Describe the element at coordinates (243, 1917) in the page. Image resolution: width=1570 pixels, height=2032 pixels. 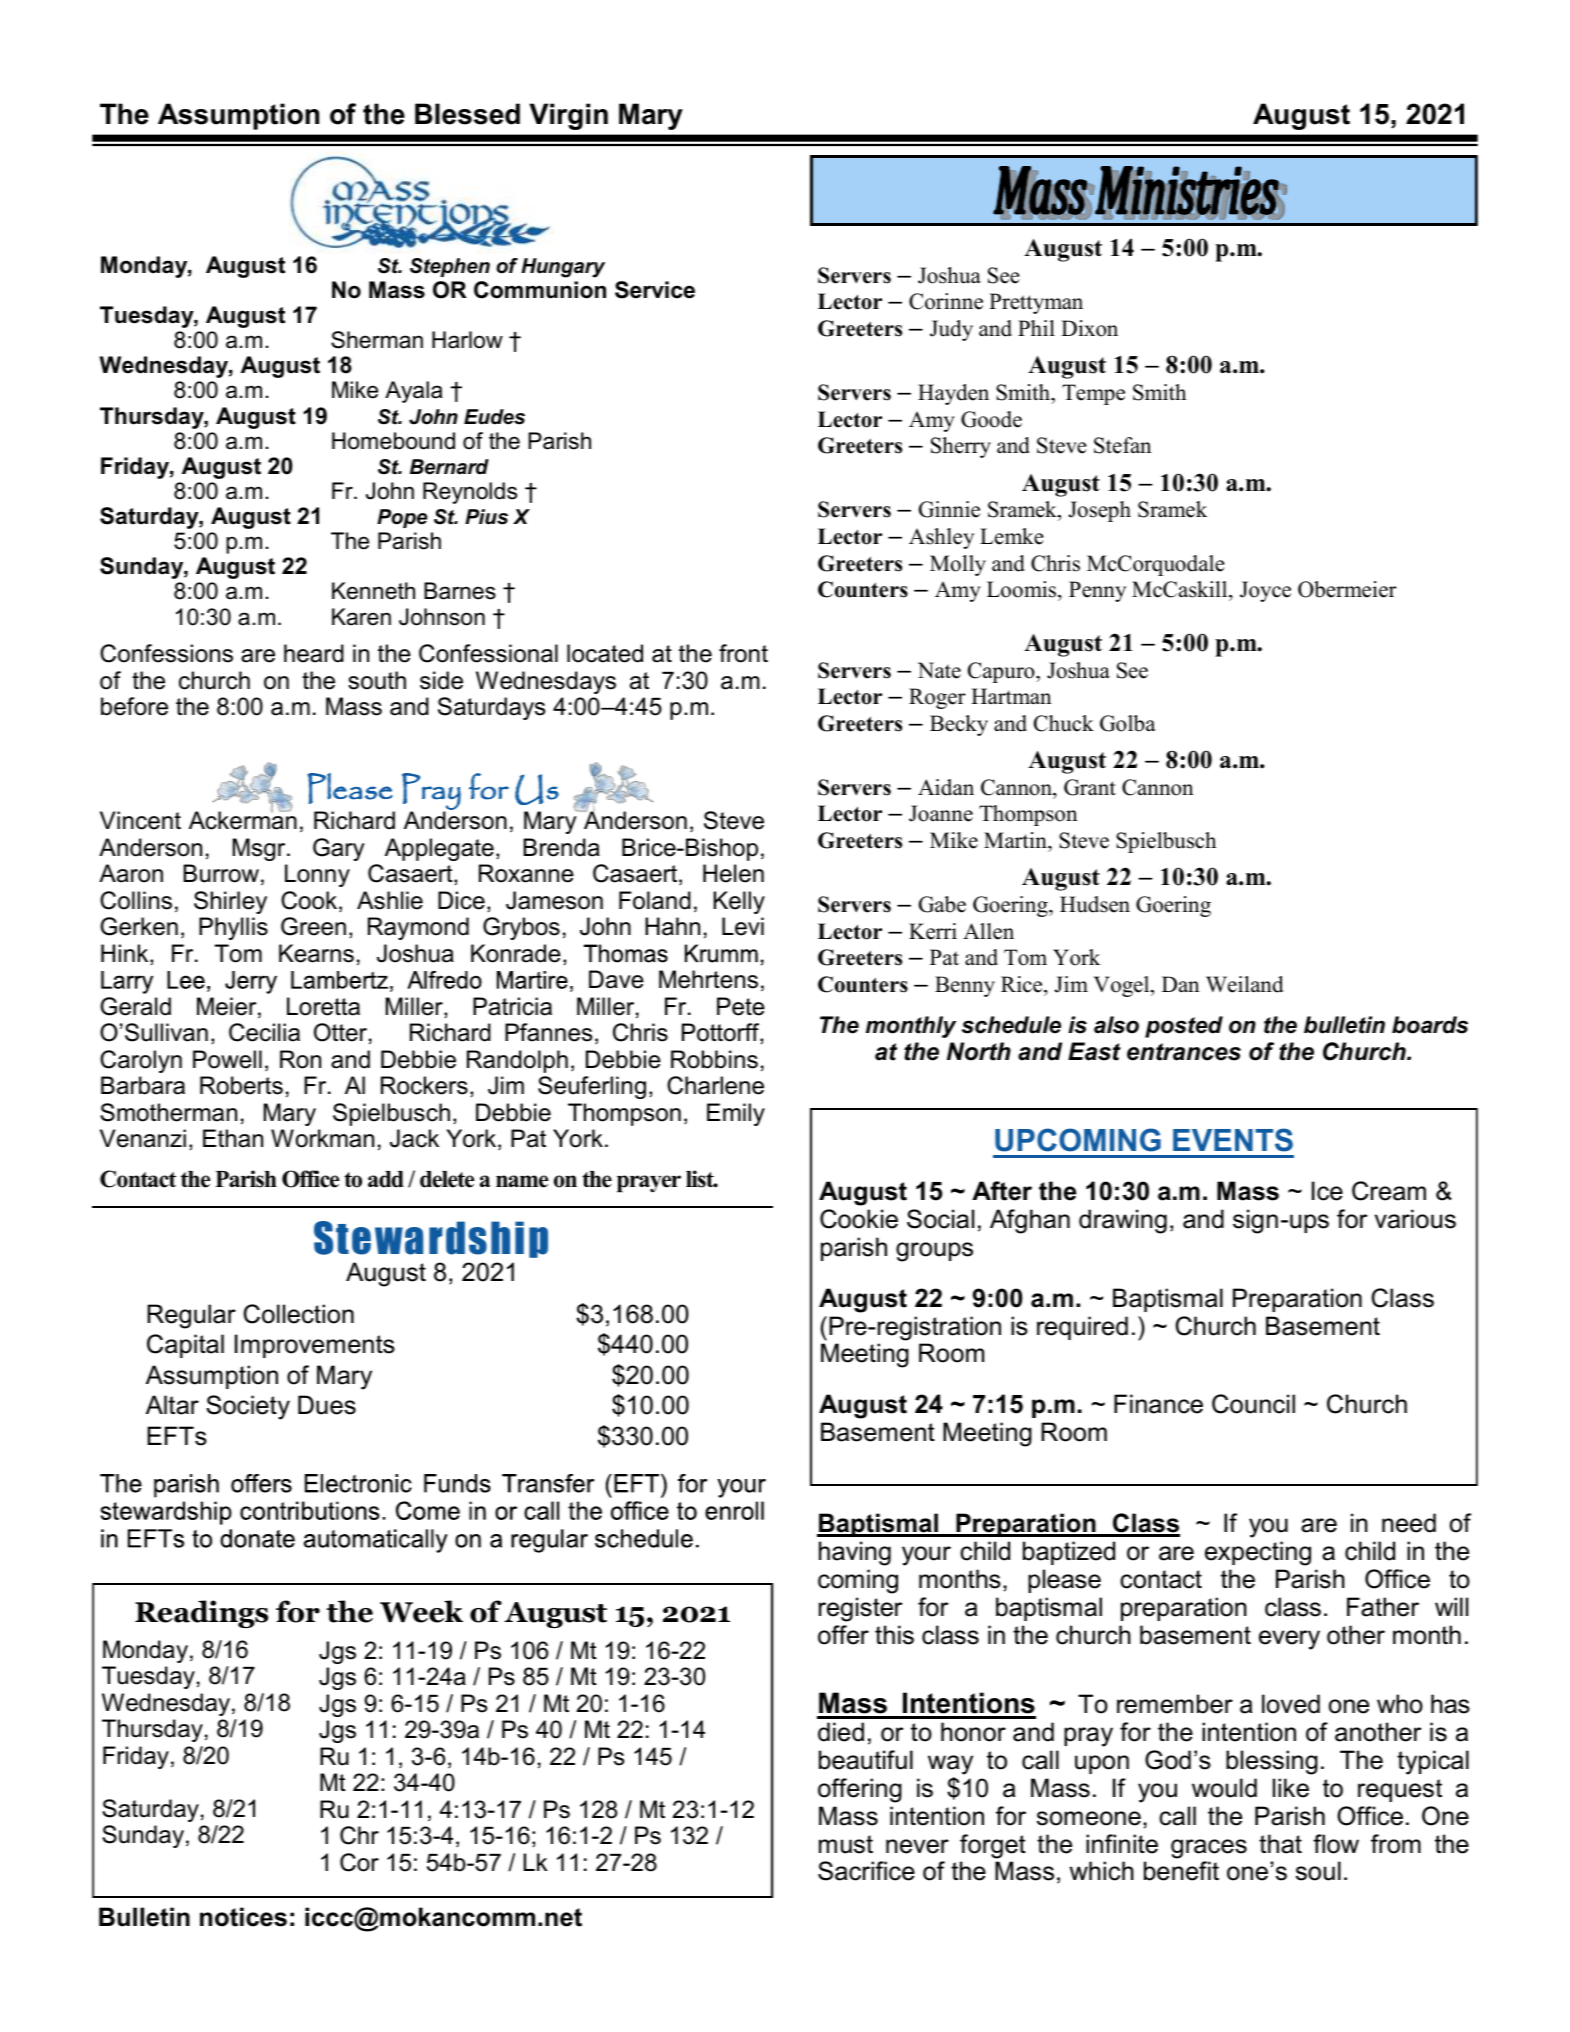
I see `notices` at that location.
